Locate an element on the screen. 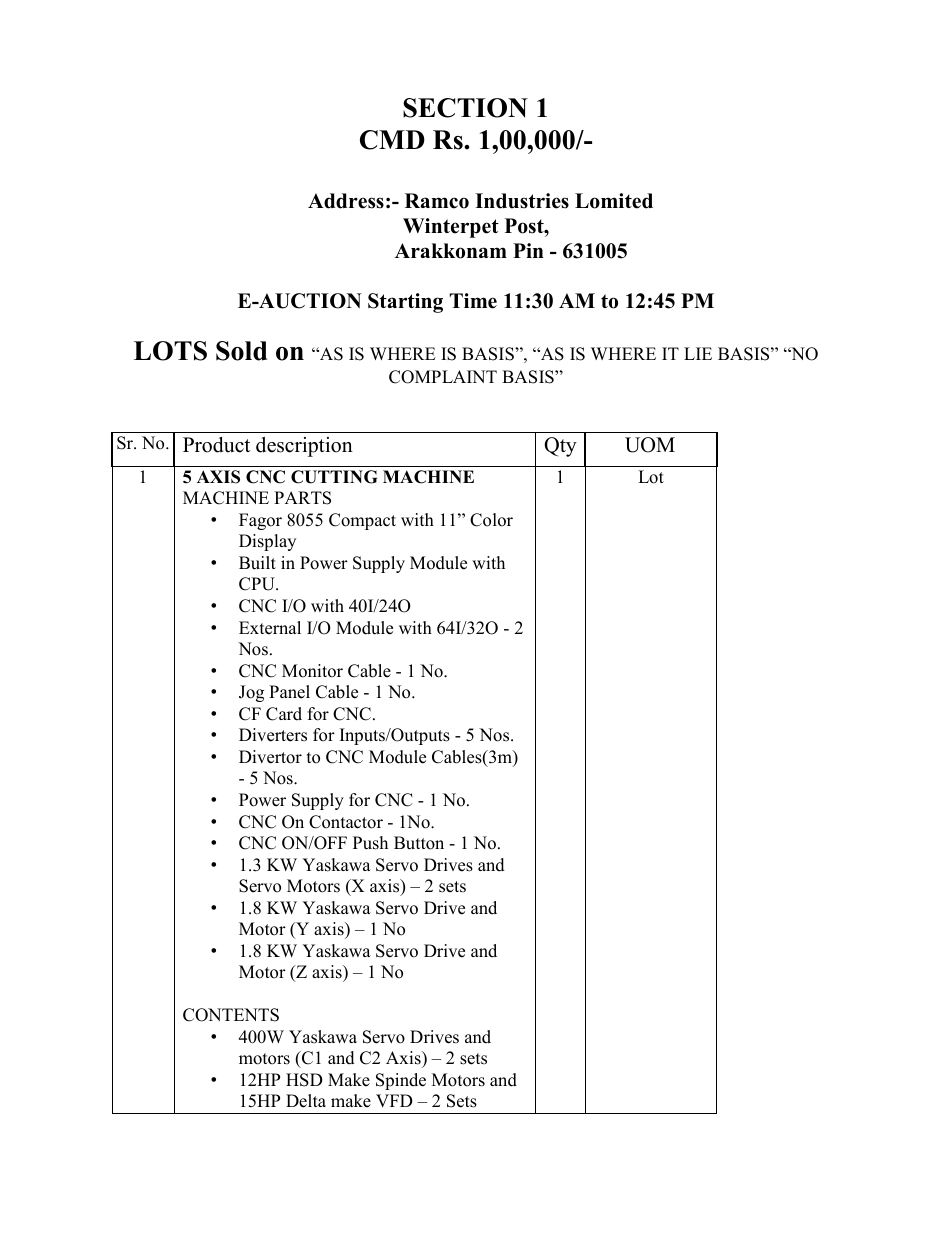  CONTENTS is located at coordinates (231, 1015).
